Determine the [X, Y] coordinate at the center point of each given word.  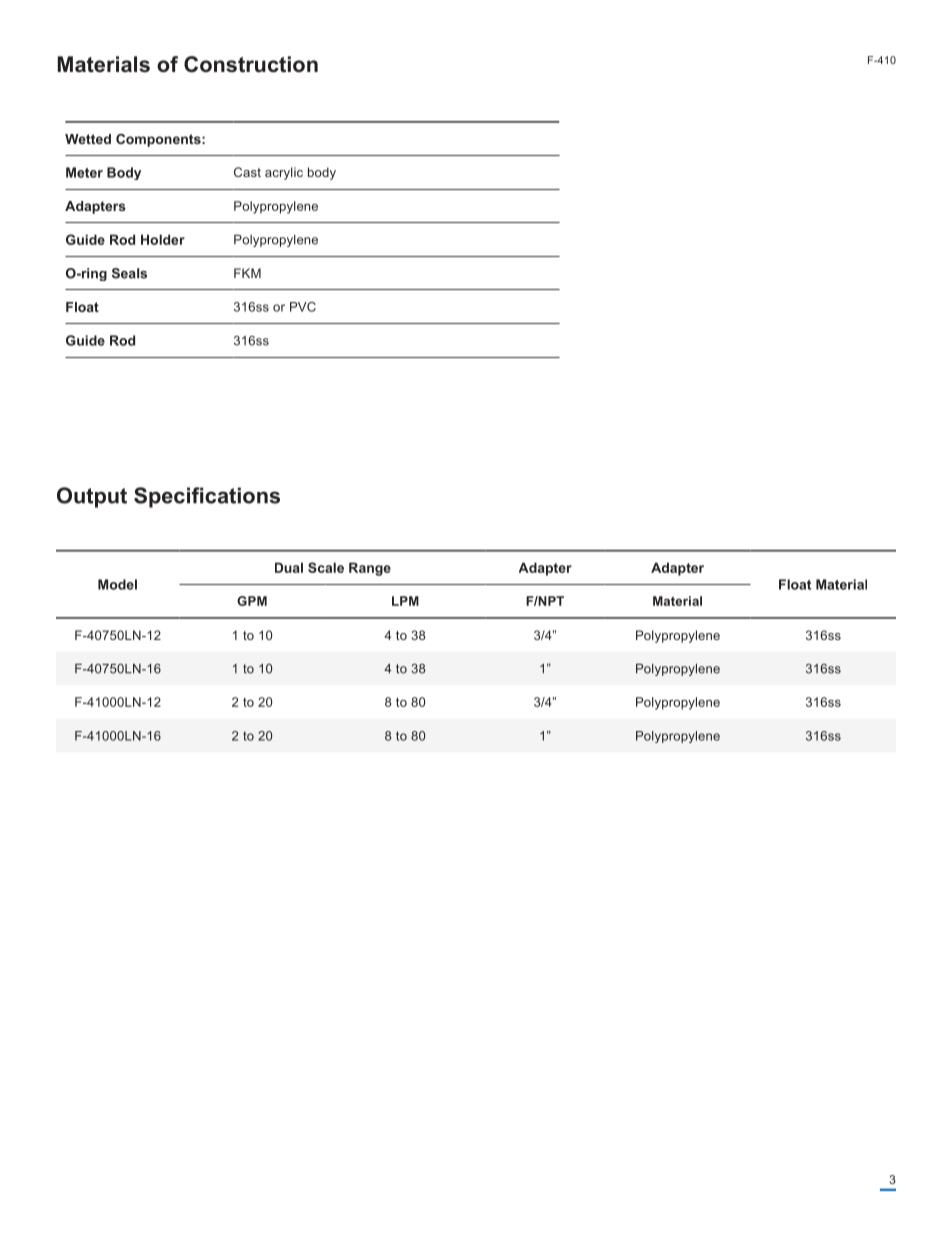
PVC [303, 307]
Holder [163, 239]
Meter [84, 172]
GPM [252, 601]
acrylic [284, 173]
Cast [247, 172]
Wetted [88, 139]
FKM [247, 273]
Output [92, 497]
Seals [129, 273]
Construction [251, 64]
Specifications [207, 497]
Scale [326, 567]
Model [117, 584]
